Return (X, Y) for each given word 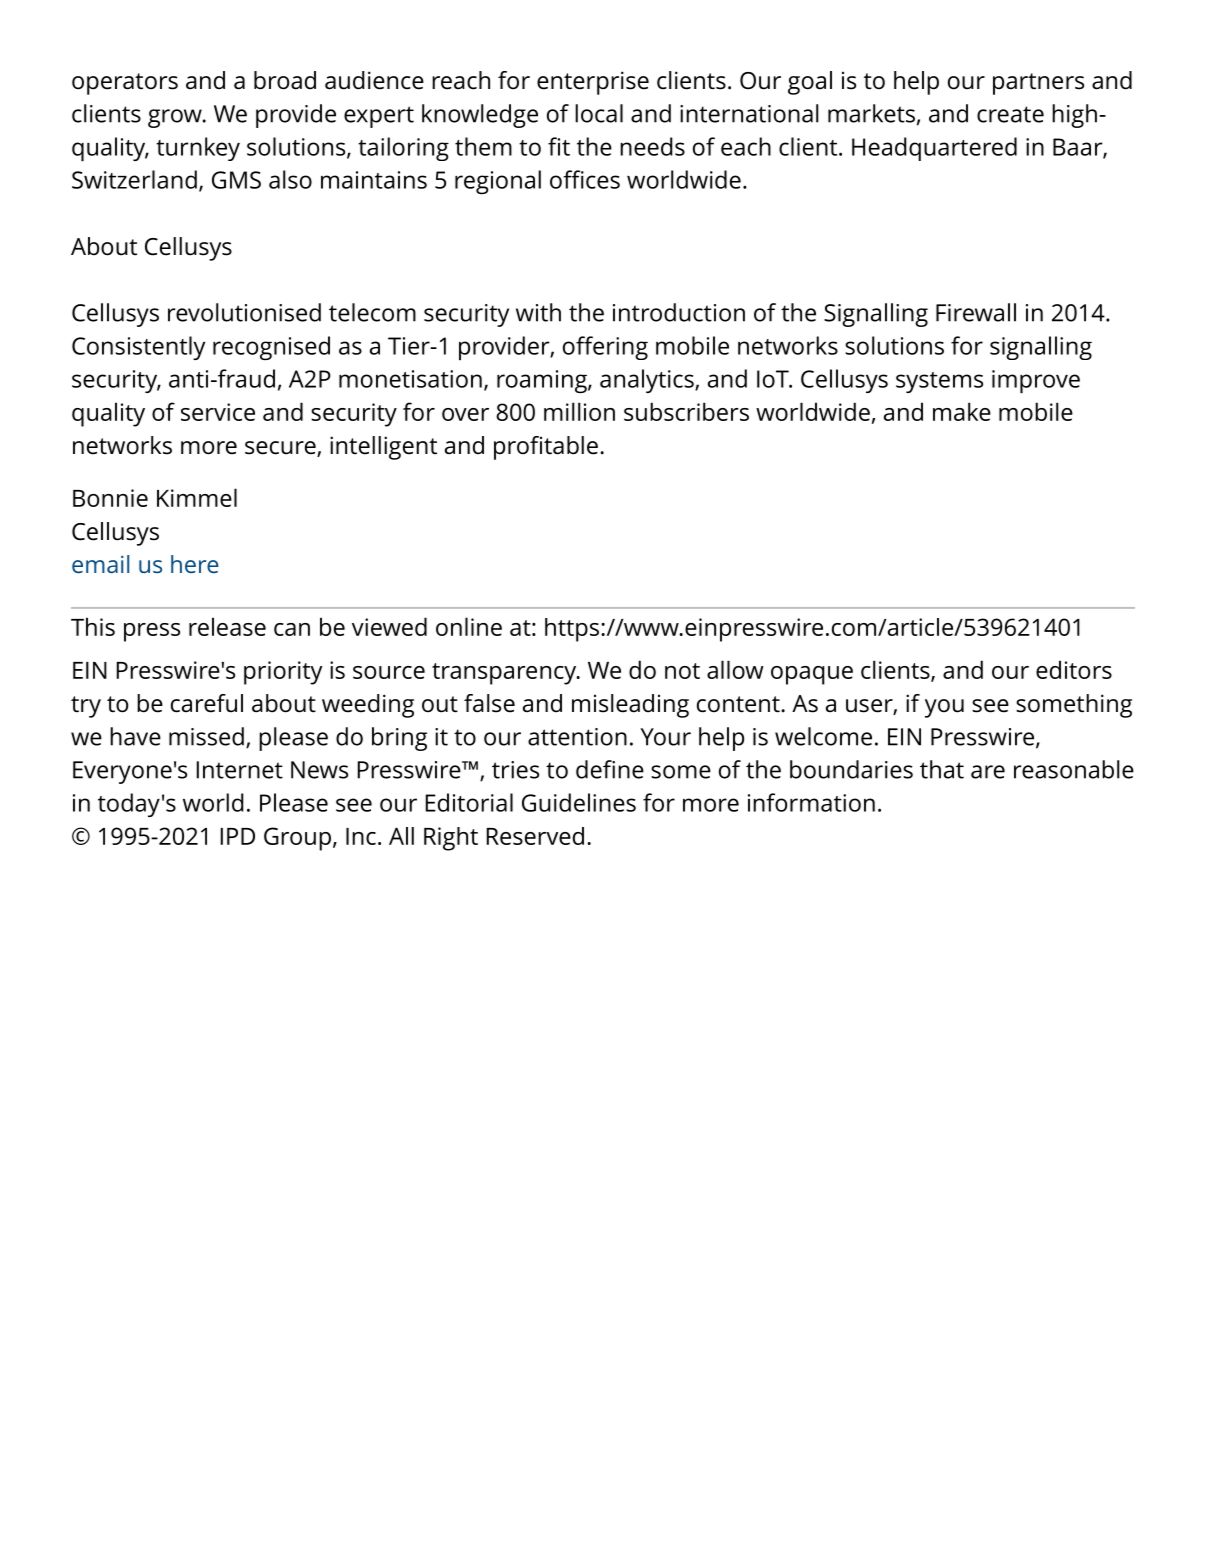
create (1010, 114)
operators (125, 84)
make (962, 411)
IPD (238, 836)
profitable (546, 448)
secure (281, 449)
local (599, 113)
